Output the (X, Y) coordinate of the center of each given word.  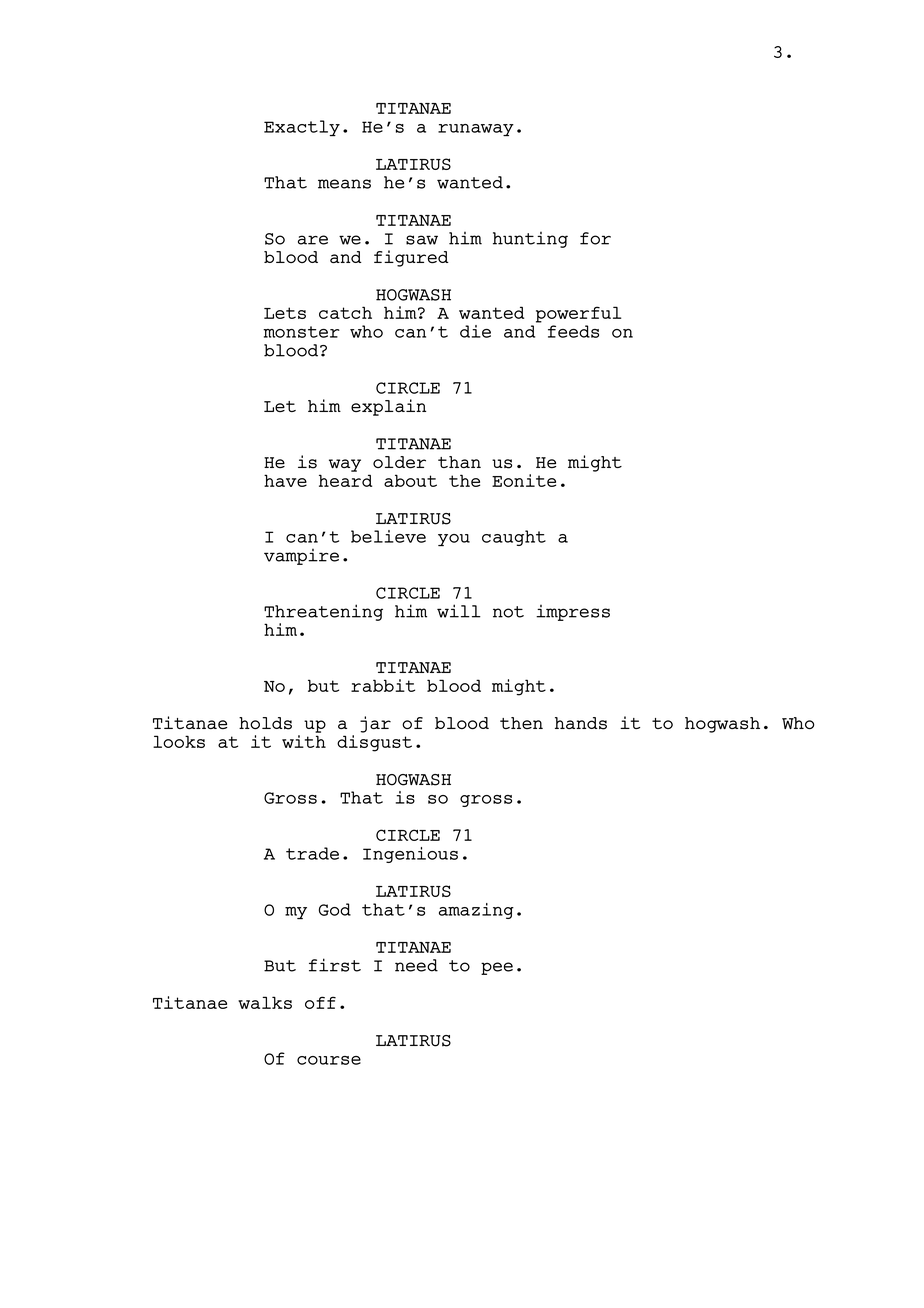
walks (265, 1002)
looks (179, 741)
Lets (285, 313)
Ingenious (410, 855)
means (344, 184)
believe (388, 536)
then (521, 723)
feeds (573, 331)
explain (388, 407)
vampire (301, 557)
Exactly (302, 128)
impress (573, 613)
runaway (476, 130)
